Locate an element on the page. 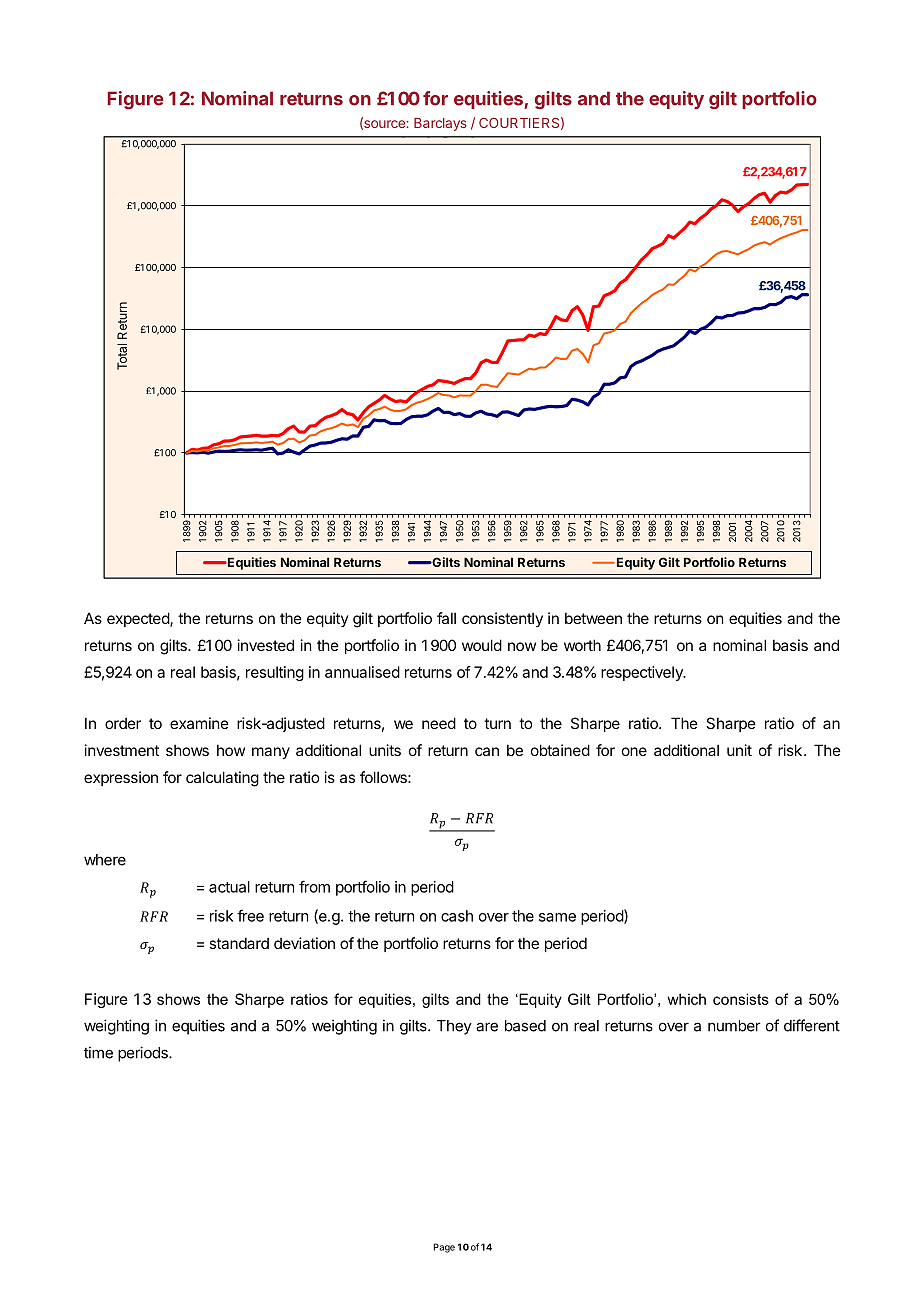 The image size is (924, 1308). between is located at coordinates (593, 618).
